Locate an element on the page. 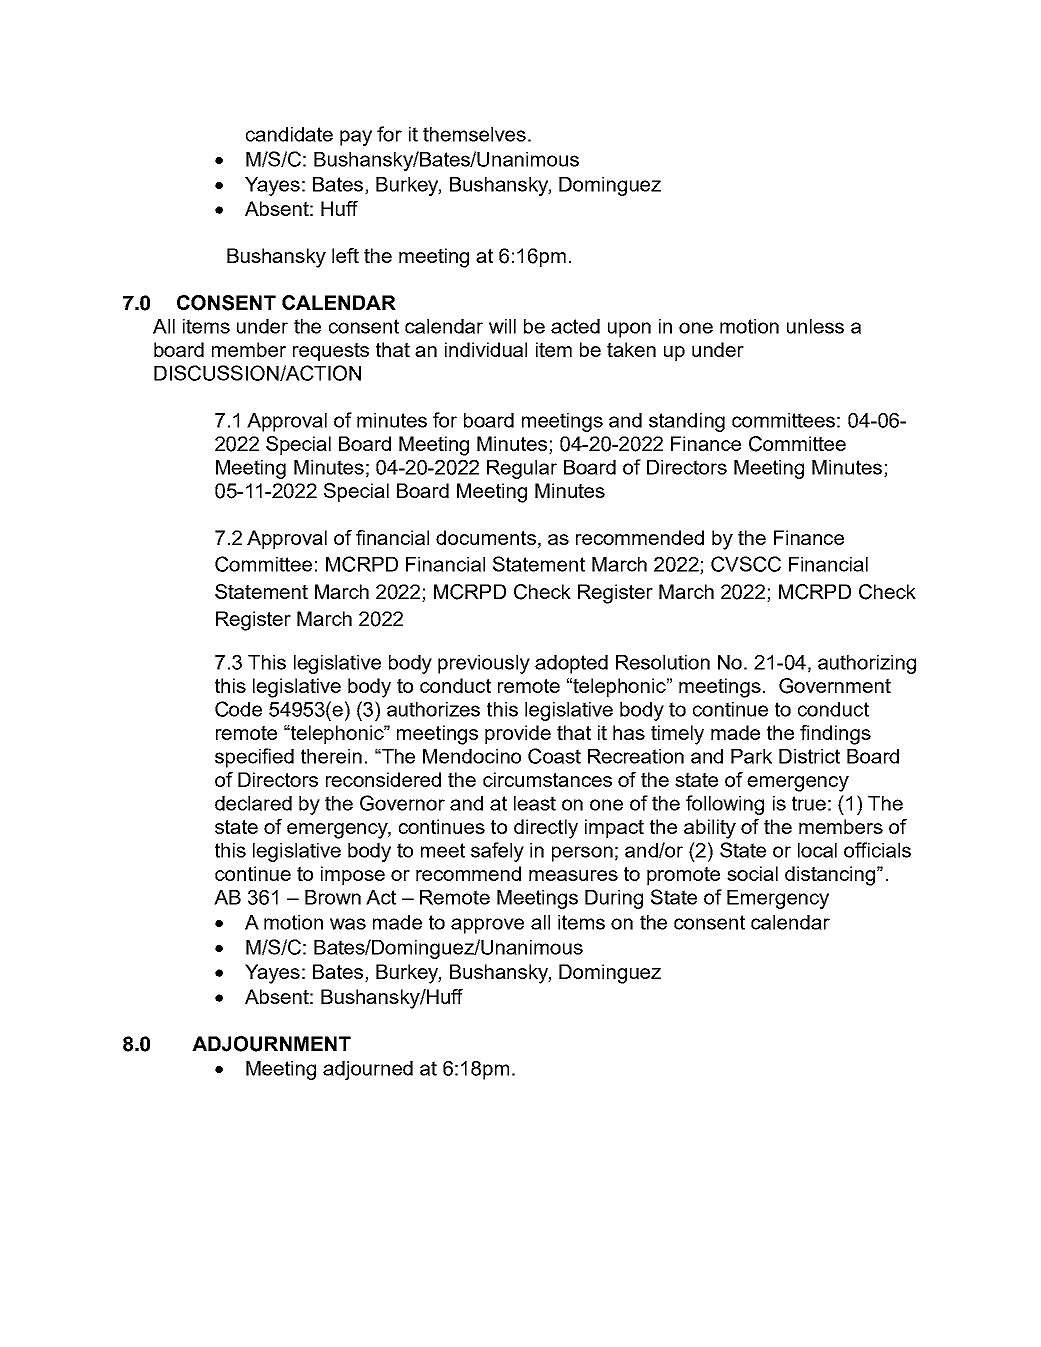  ADJOURNMENT is located at coordinates (271, 1044).
